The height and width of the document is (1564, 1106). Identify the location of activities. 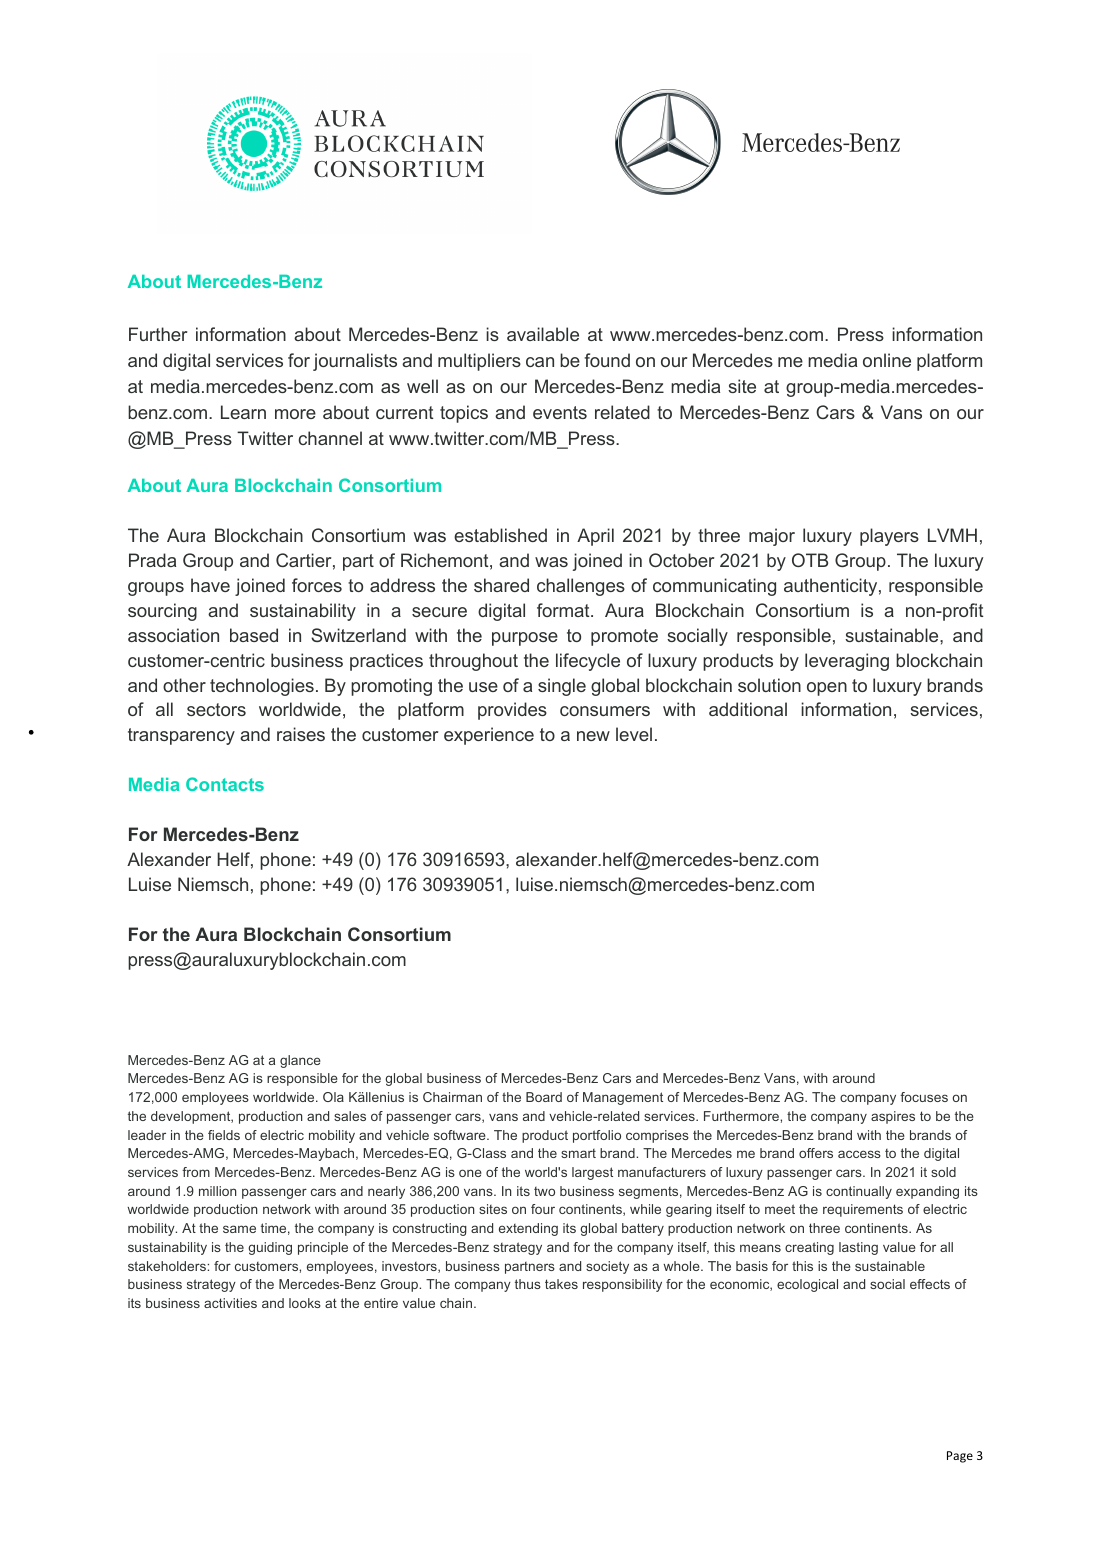
(230, 1303).
